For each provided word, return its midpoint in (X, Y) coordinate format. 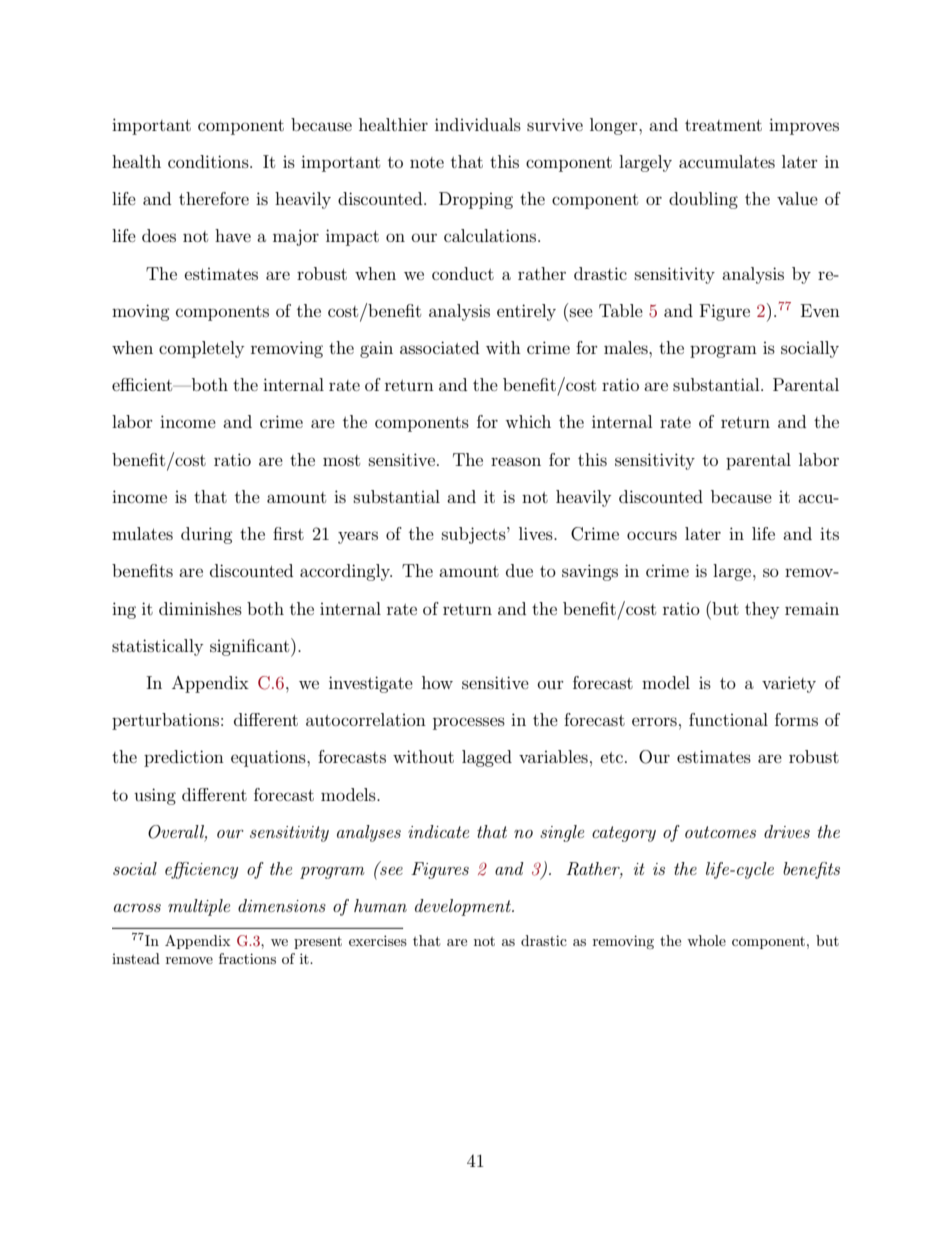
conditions (209, 161)
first (288, 533)
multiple (199, 907)
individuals (478, 124)
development (464, 907)
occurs (652, 535)
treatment (723, 125)
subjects (475, 535)
